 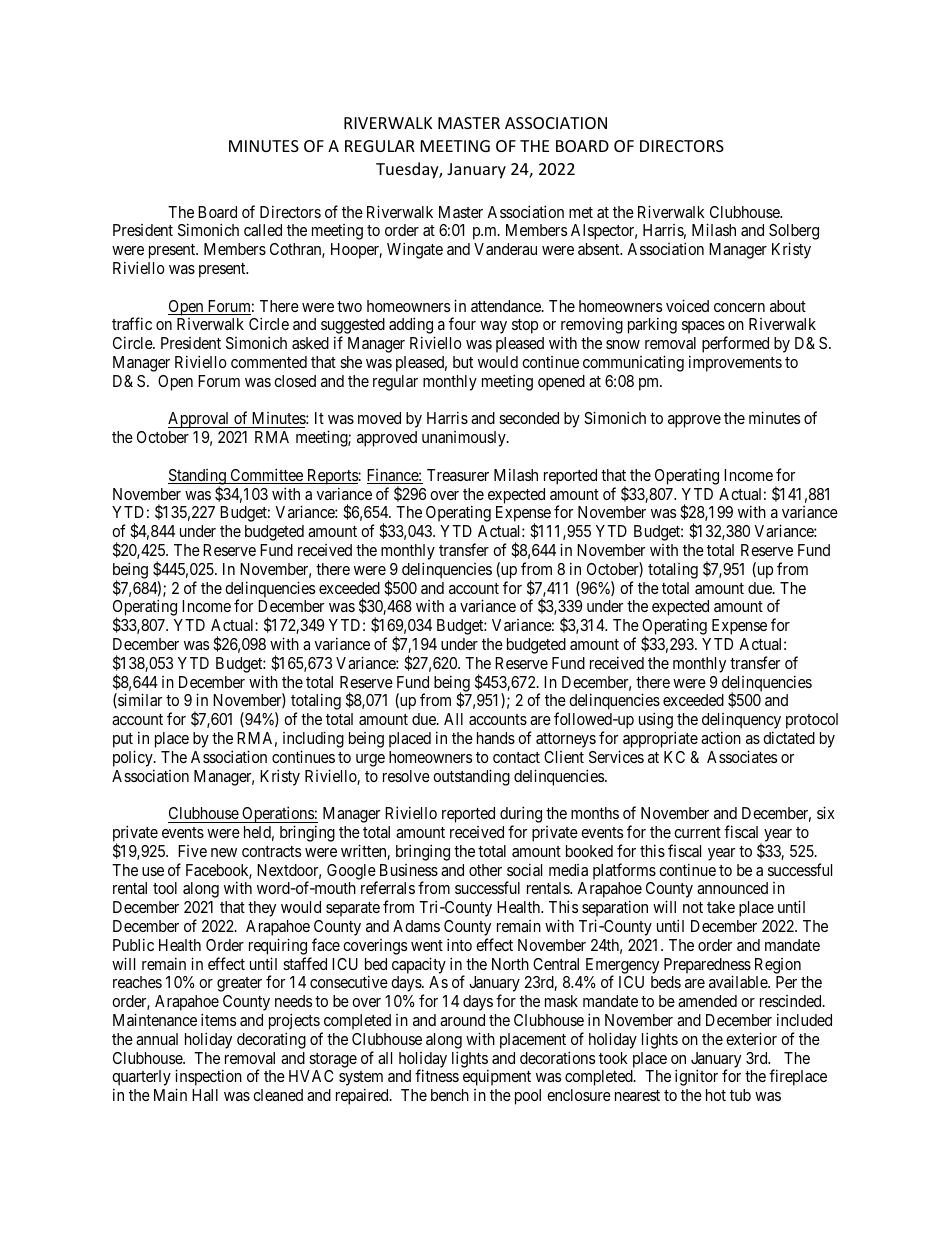 I want to click on put, so click(x=124, y=742).
